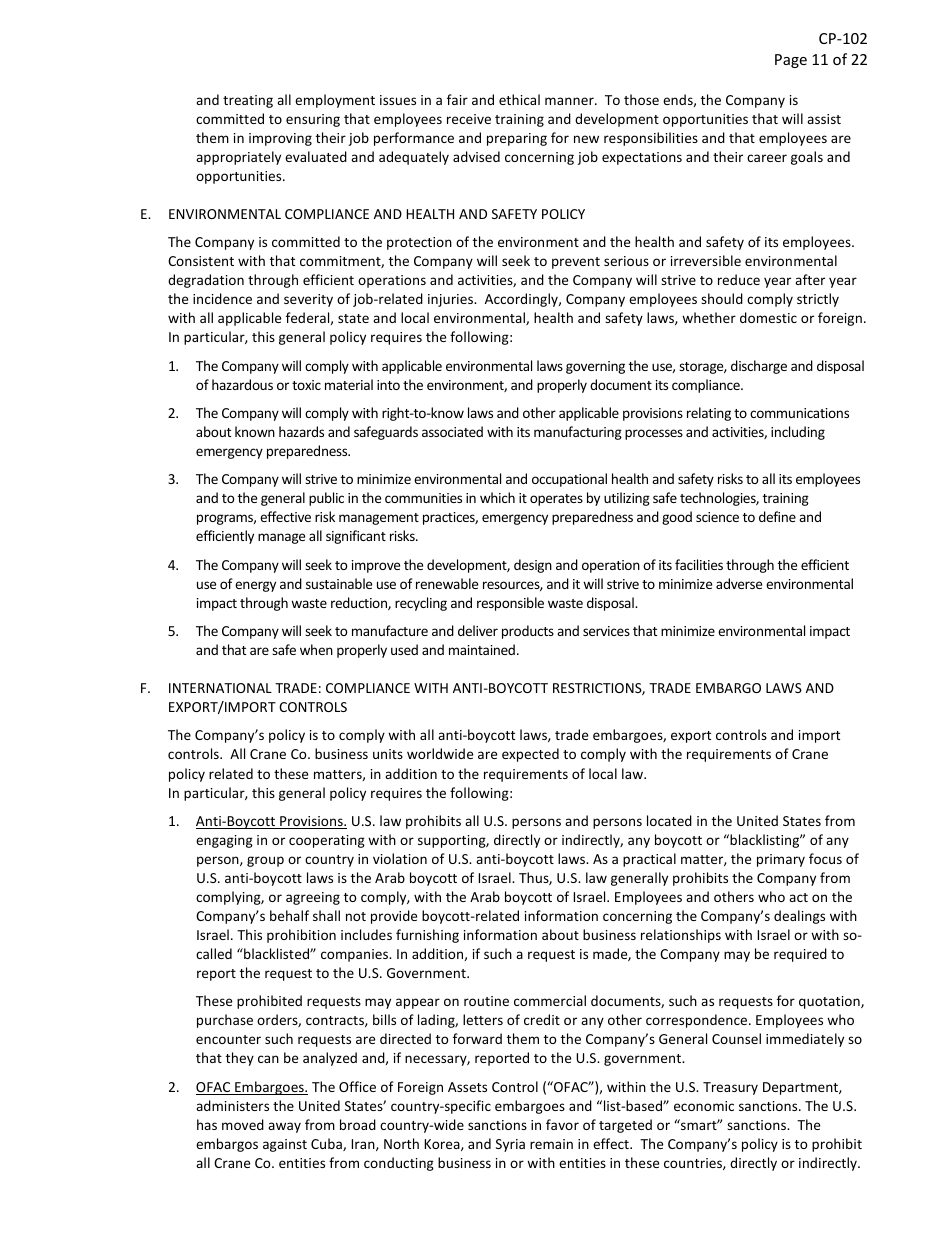 This screenshot has height=1233, width=952. I want to click on INTERNATIONAL, so click(220, 688).
